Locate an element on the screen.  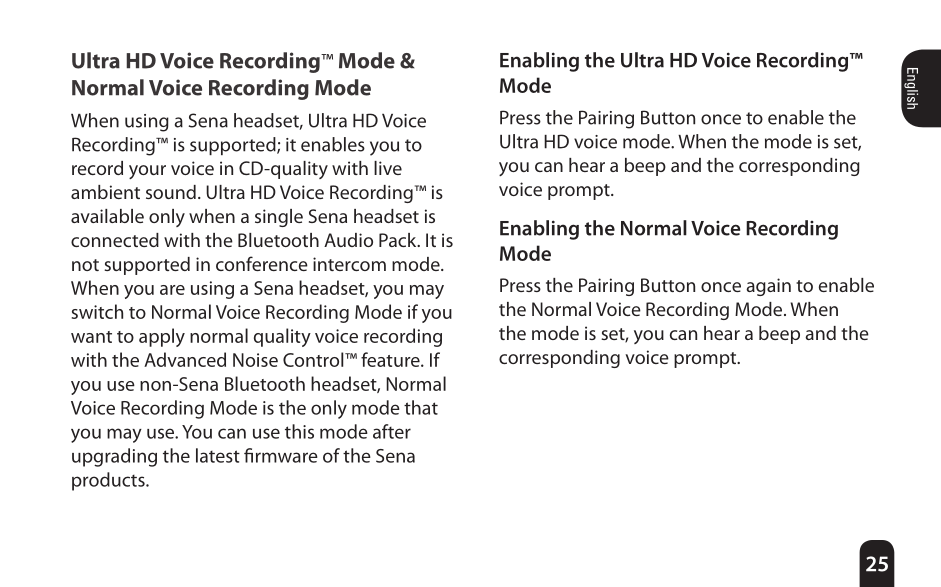
your is located at coordinates (147, 172).
